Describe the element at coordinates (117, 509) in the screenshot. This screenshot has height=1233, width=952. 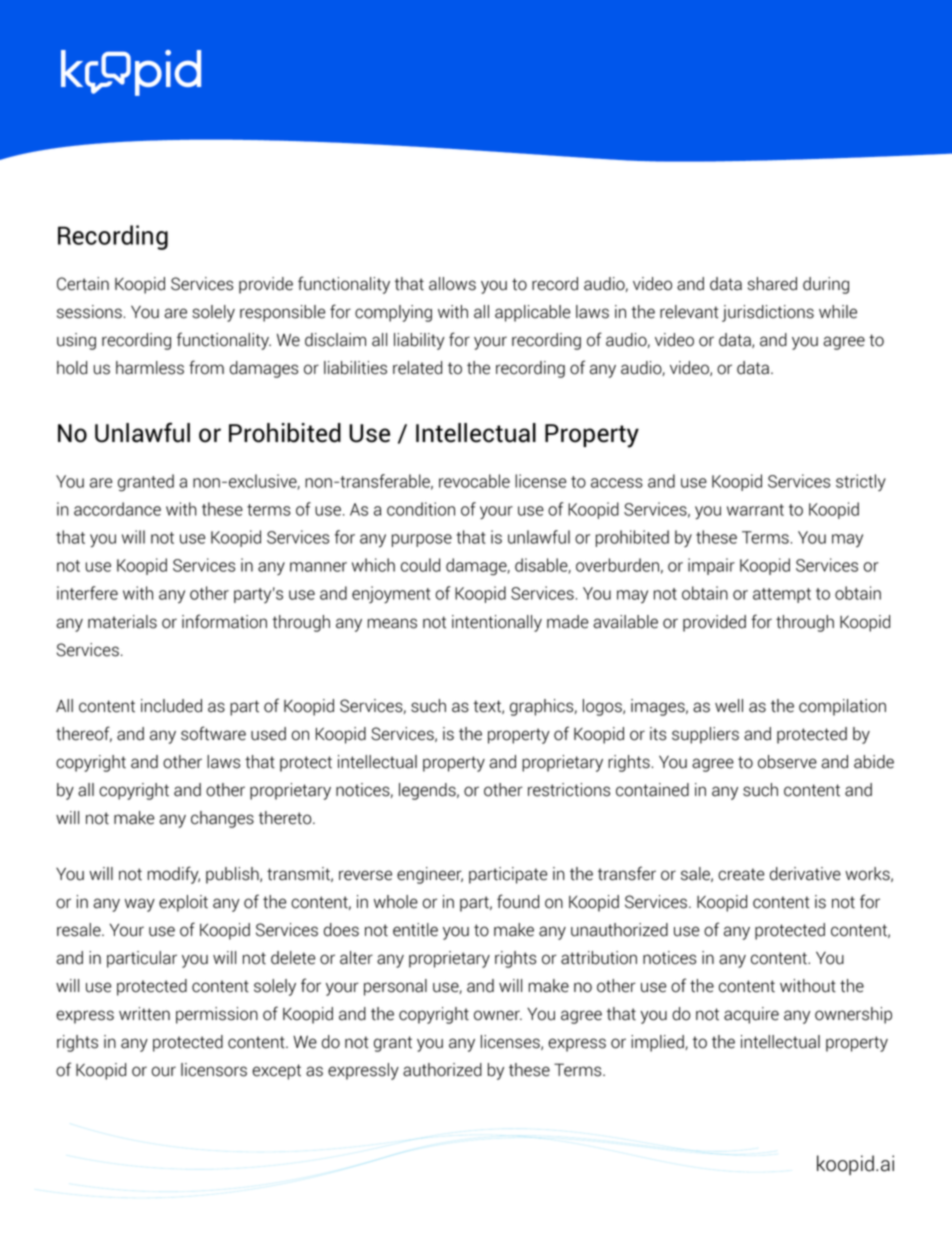
I see `accordance` at that location.
